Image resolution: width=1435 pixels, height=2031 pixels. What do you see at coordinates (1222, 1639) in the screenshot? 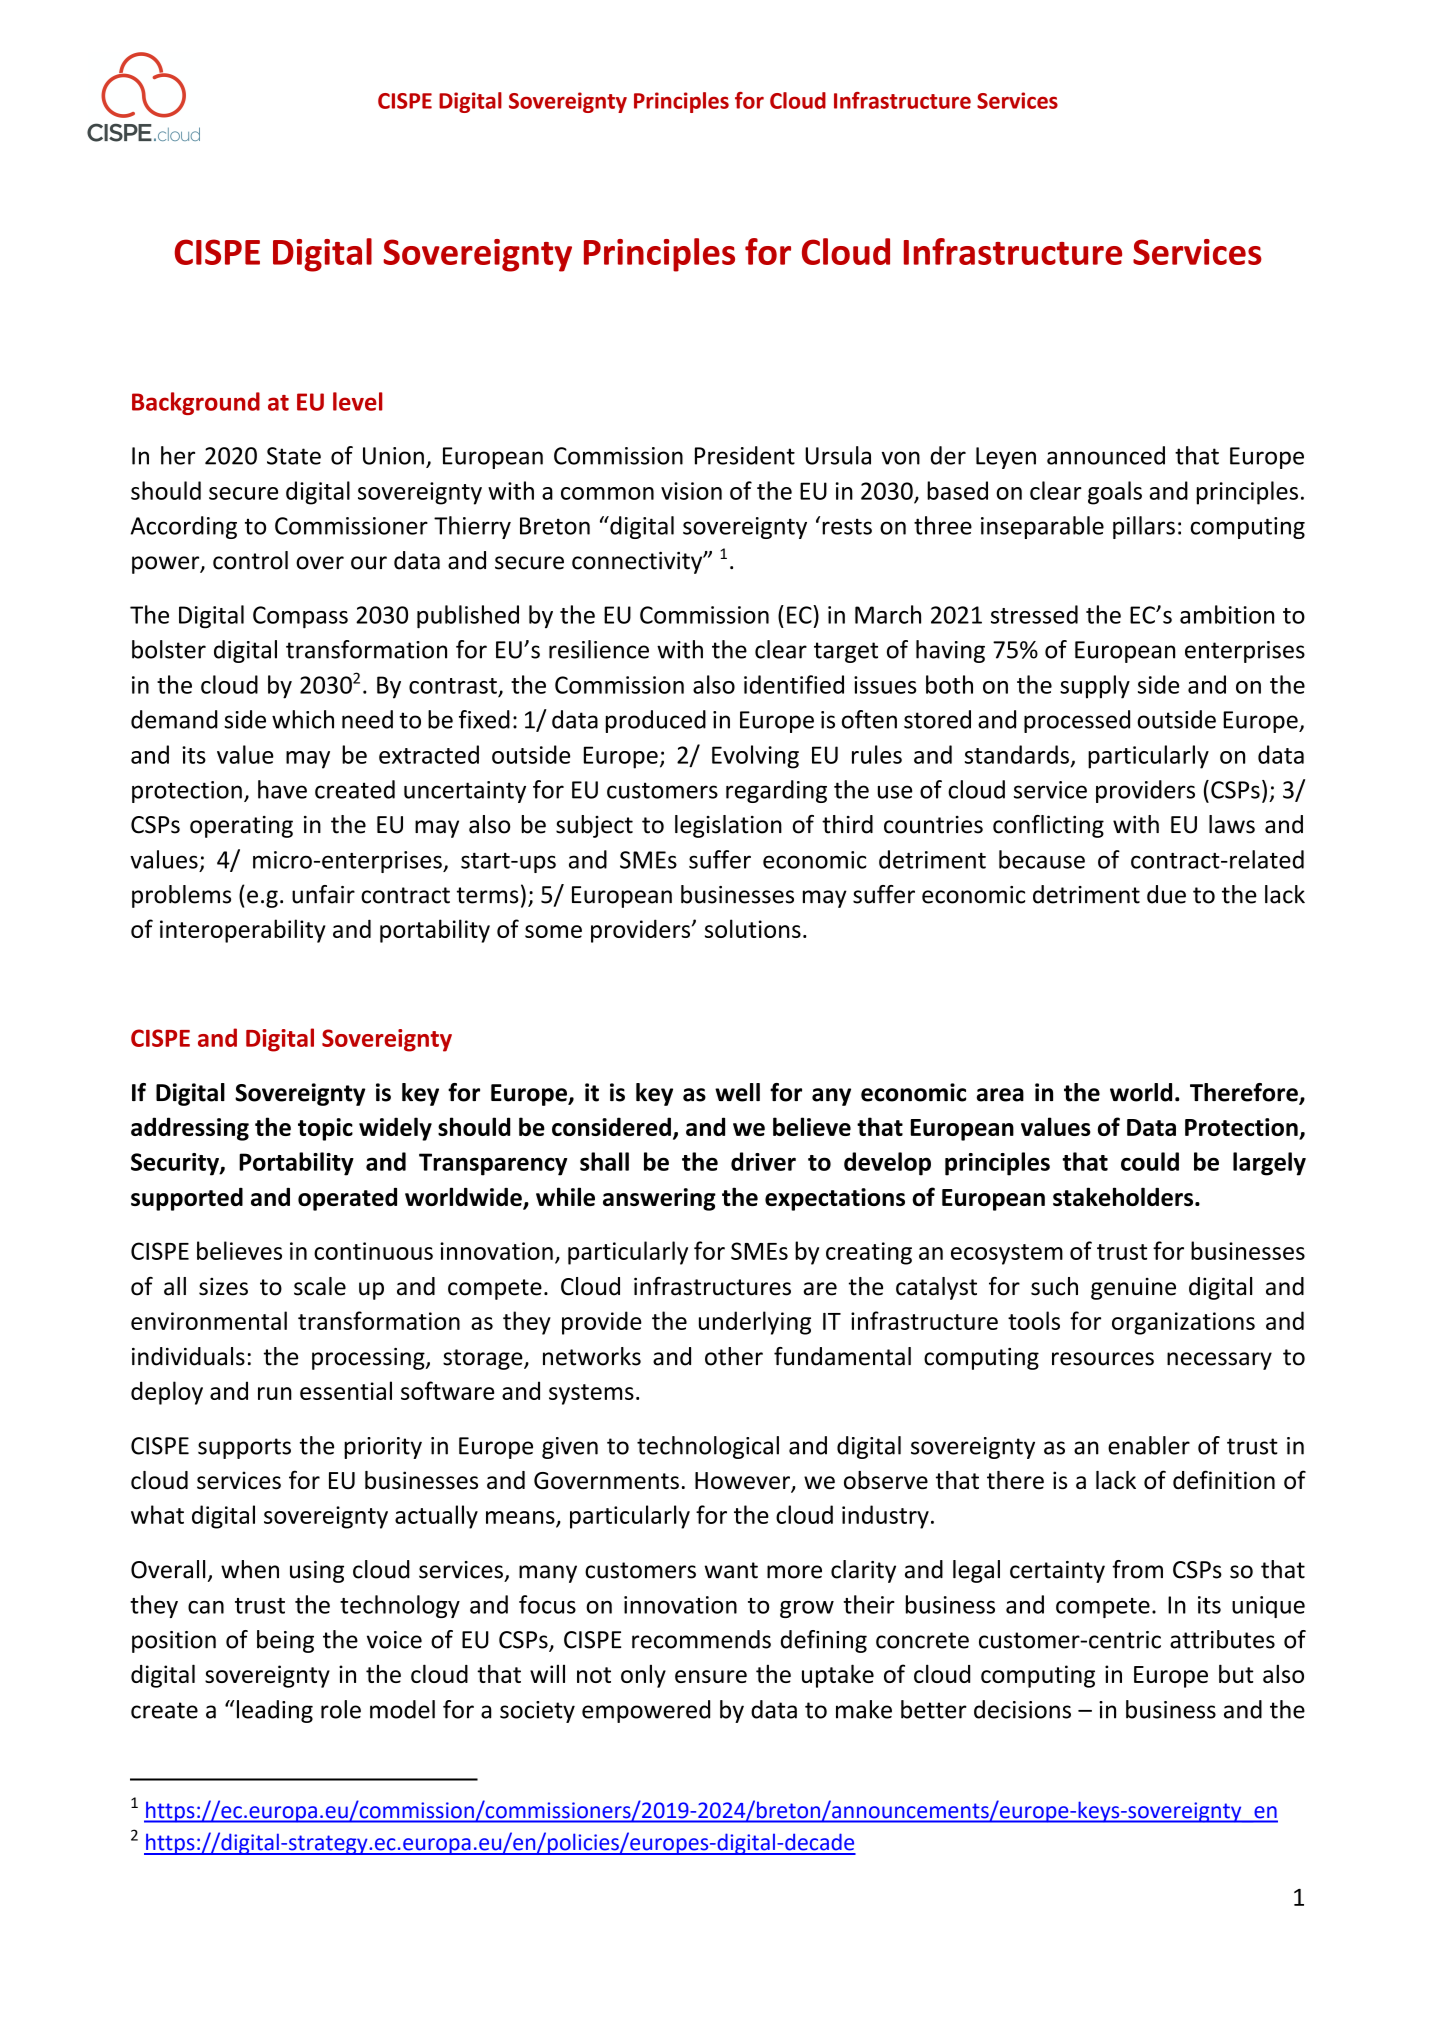
I see `attributes` at bounding box center [1222, 1639].
